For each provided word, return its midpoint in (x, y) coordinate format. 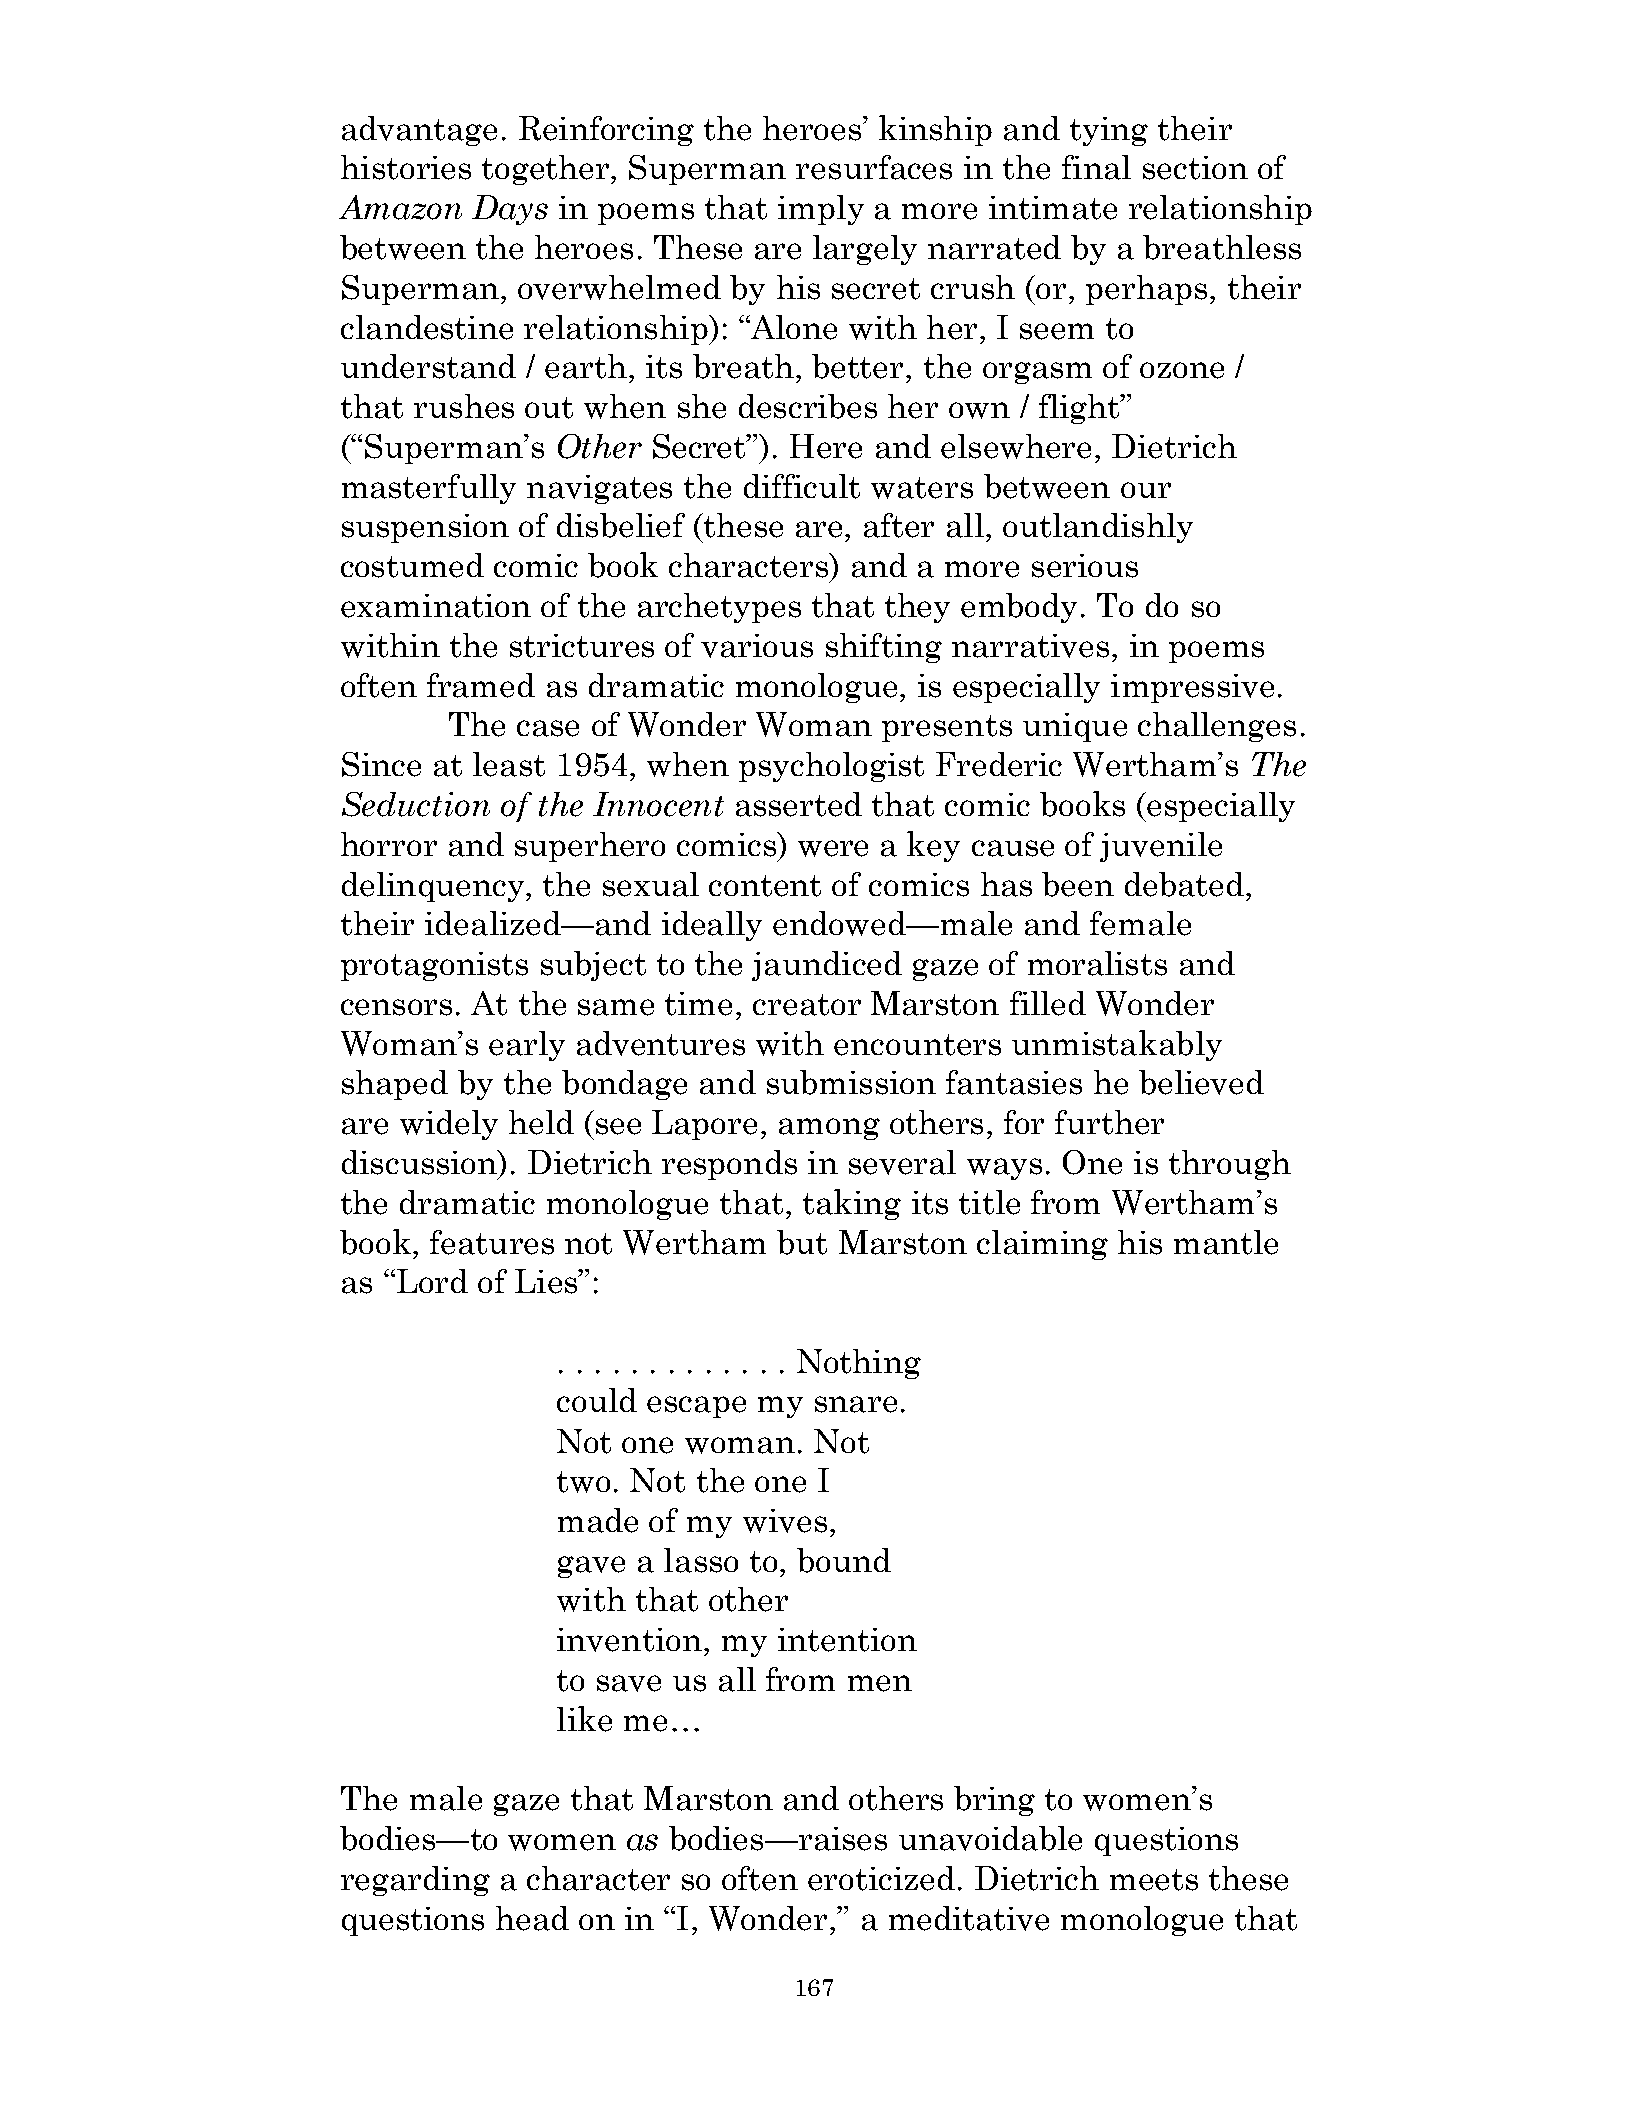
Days (510, 210)
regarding (415, 1881)
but (802, 1242)
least (509, 764)
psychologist (831, 767)
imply (821, 210)
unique (1075, 727)
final (1096, 167)
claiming (1042, 1245)
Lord (432, 1281)
